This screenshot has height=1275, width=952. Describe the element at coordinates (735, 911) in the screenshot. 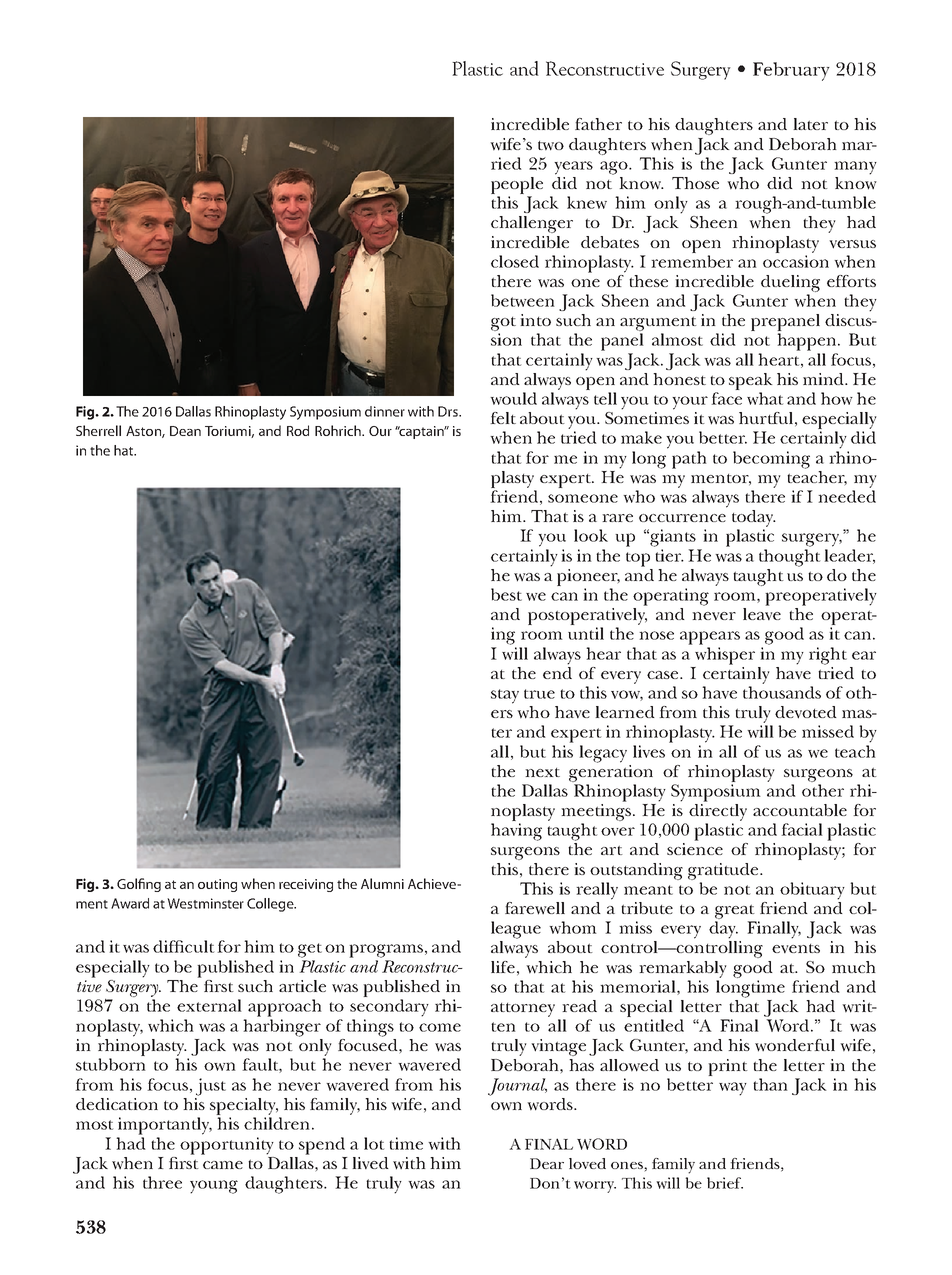

I see `great` at that location.
